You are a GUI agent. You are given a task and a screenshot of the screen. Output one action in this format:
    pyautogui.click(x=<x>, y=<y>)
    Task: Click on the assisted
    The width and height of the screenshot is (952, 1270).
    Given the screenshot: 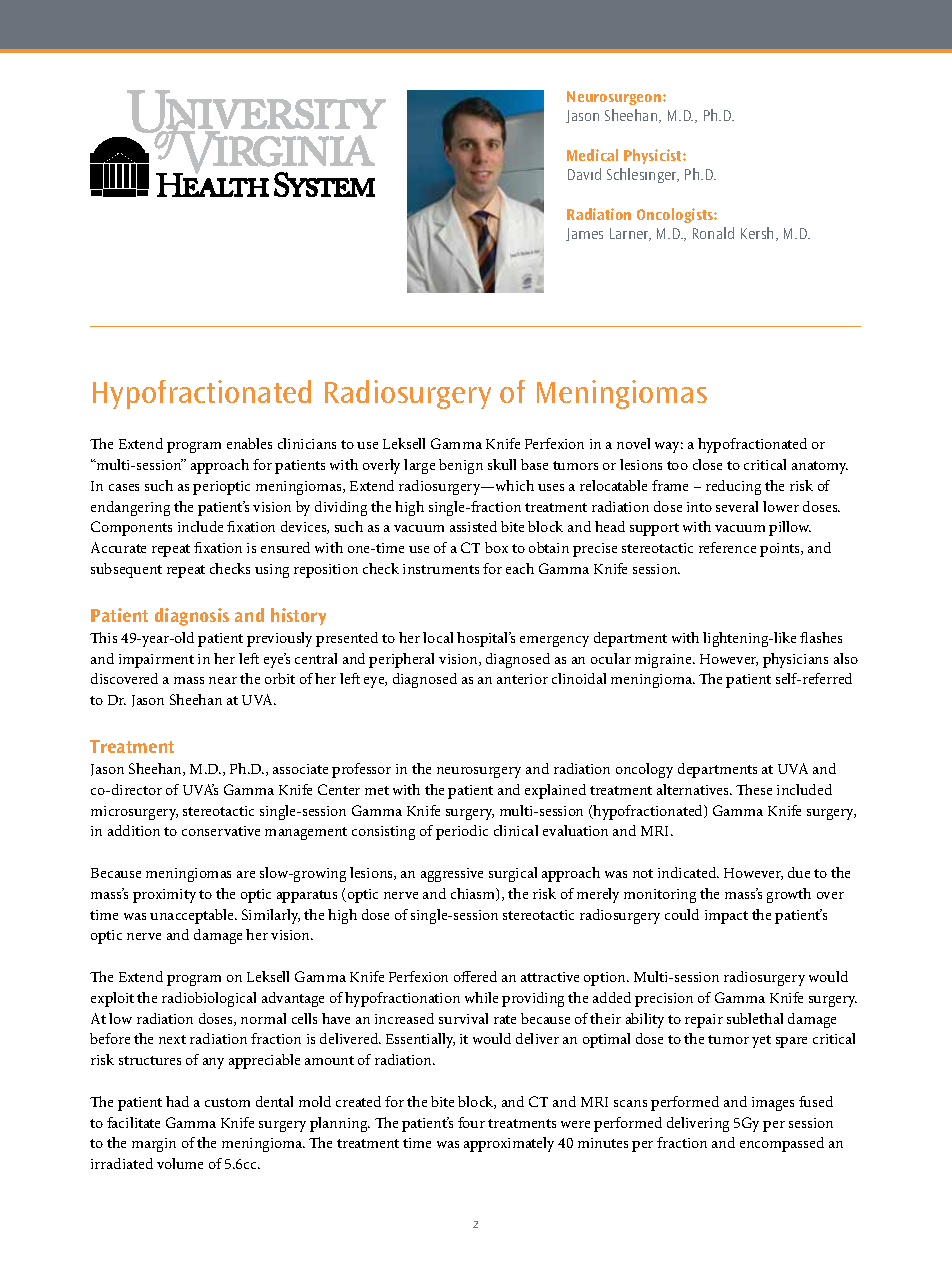 What is the action you would take?
    pyautogui.click(x=473, y=526)
